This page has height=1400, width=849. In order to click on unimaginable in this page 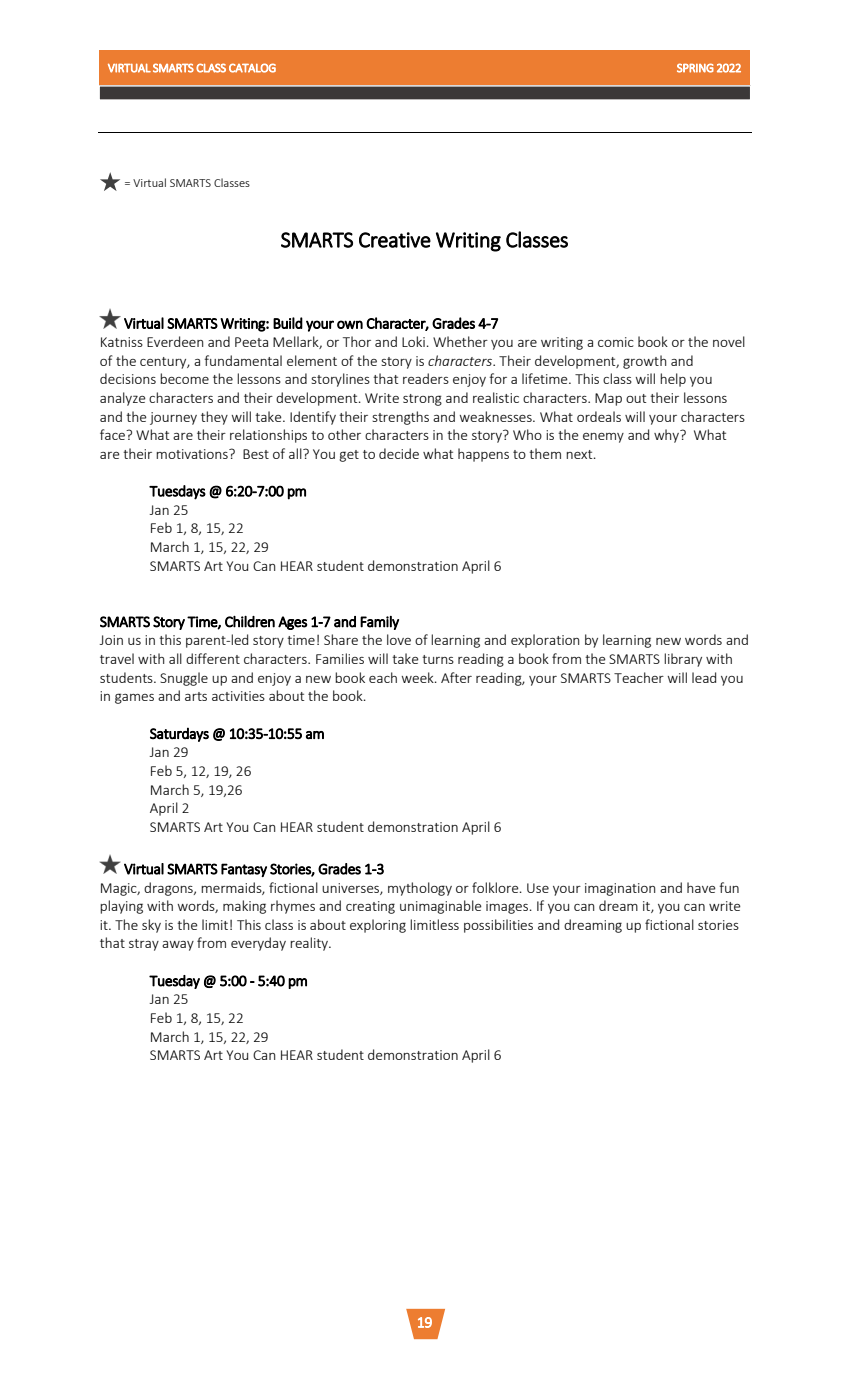, I will do `click(441, 907)`.
